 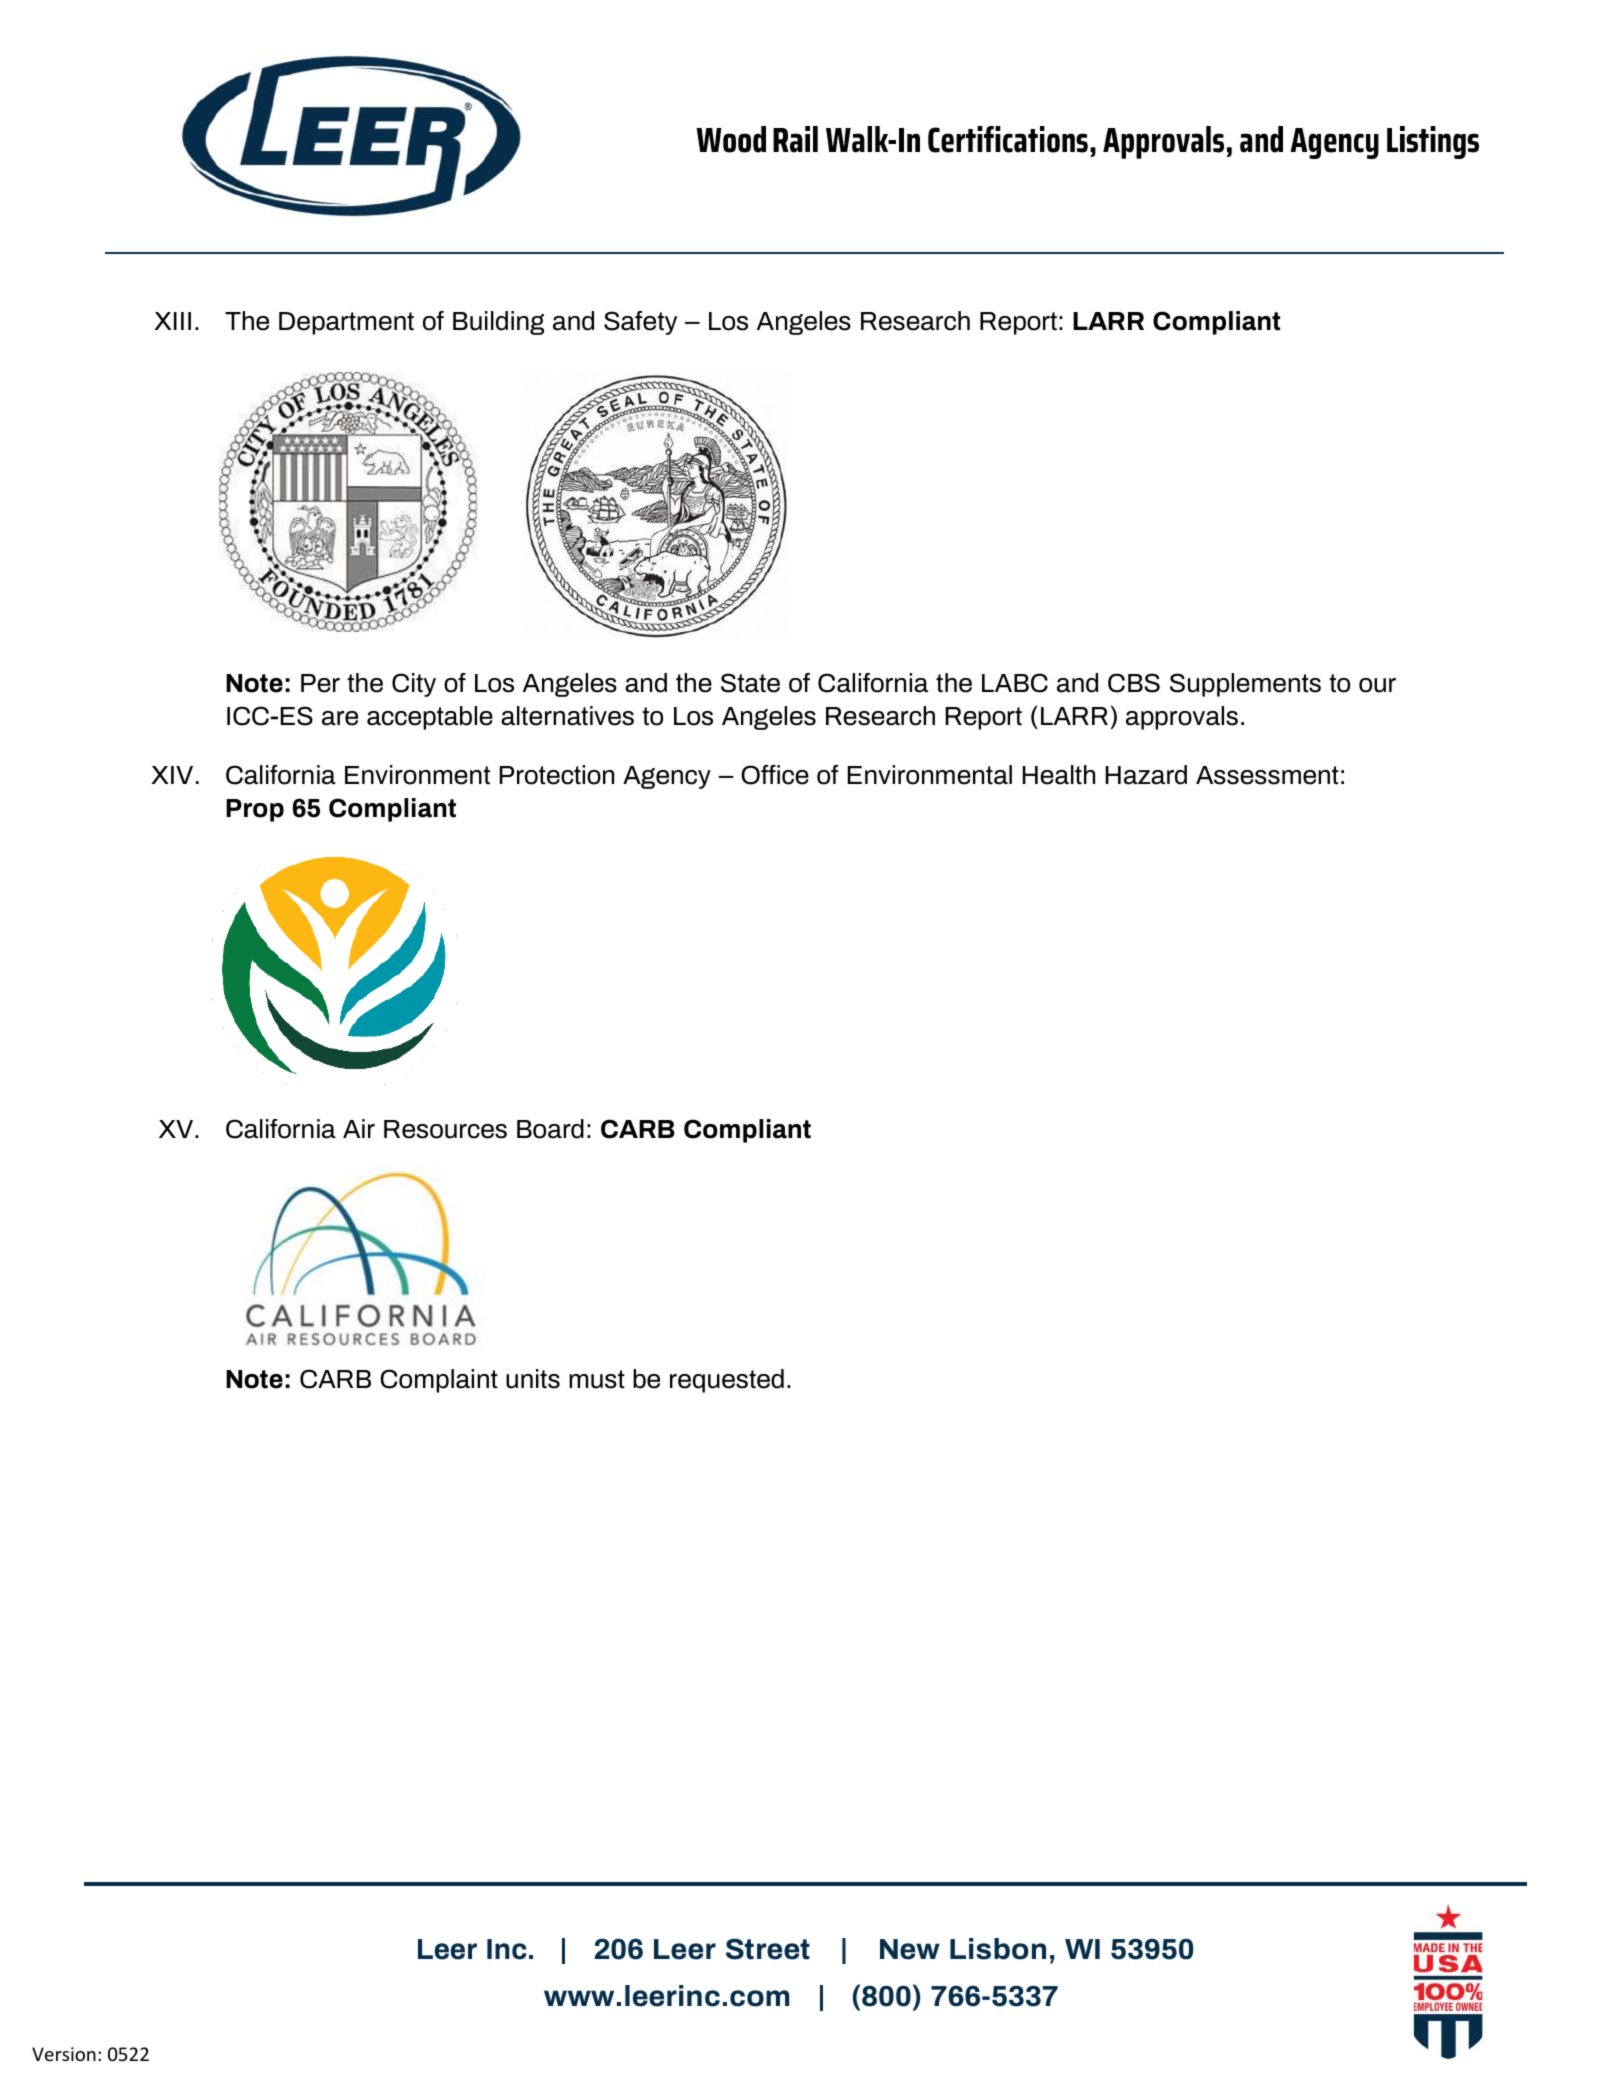 What do you see at coordinates (172, 321) in the image?
I see `XIII` at bounding box center [172, 321].
